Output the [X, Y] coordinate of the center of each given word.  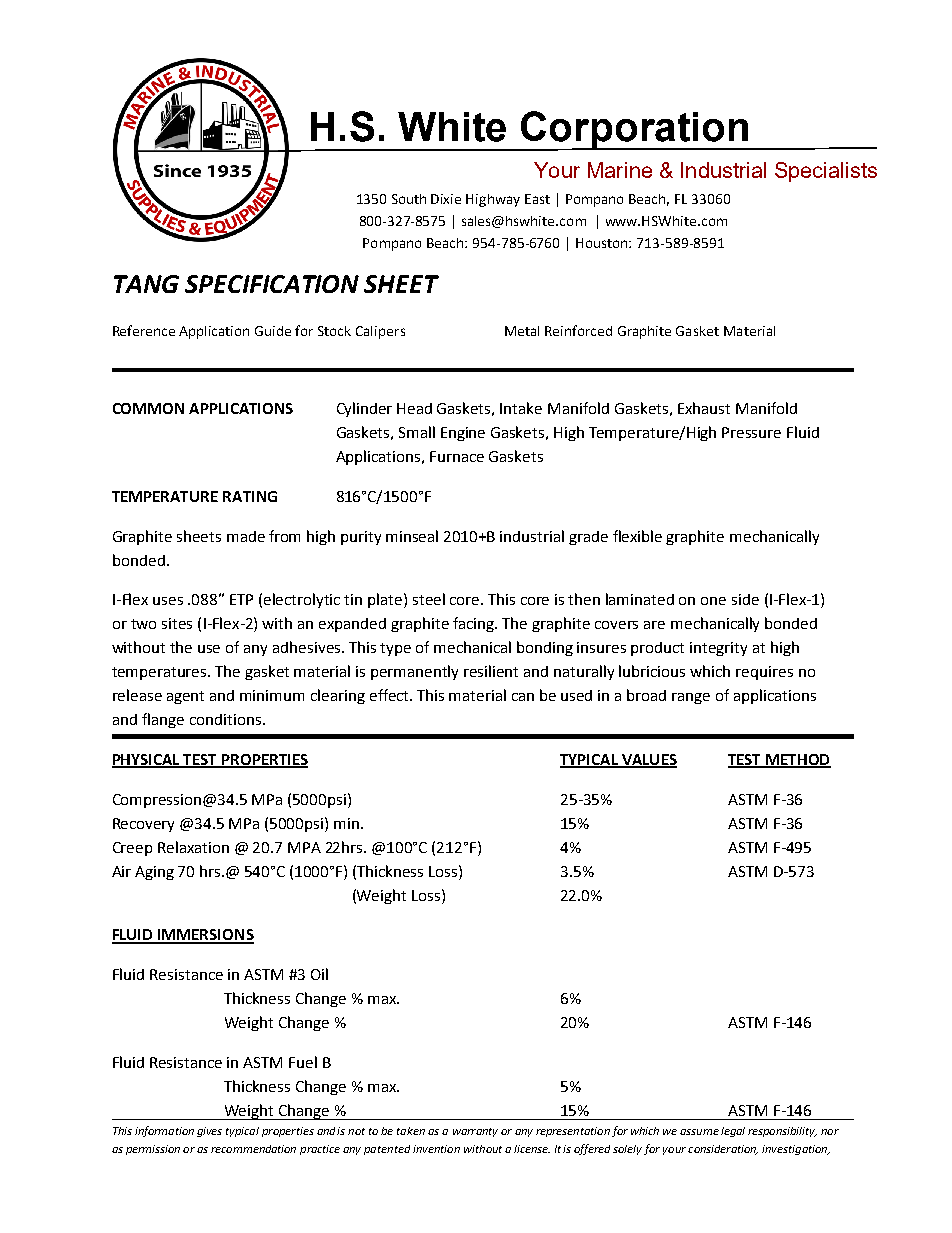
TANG [146, 284]
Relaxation [193, 847]
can [523, 697]
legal [733, 1132]
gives [209, 1132]
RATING [250, 496]
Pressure [751, 432]
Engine [463, 434]
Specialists [826, 172]
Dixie [446, 199]
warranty [475, 1132]
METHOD [797, 761]
